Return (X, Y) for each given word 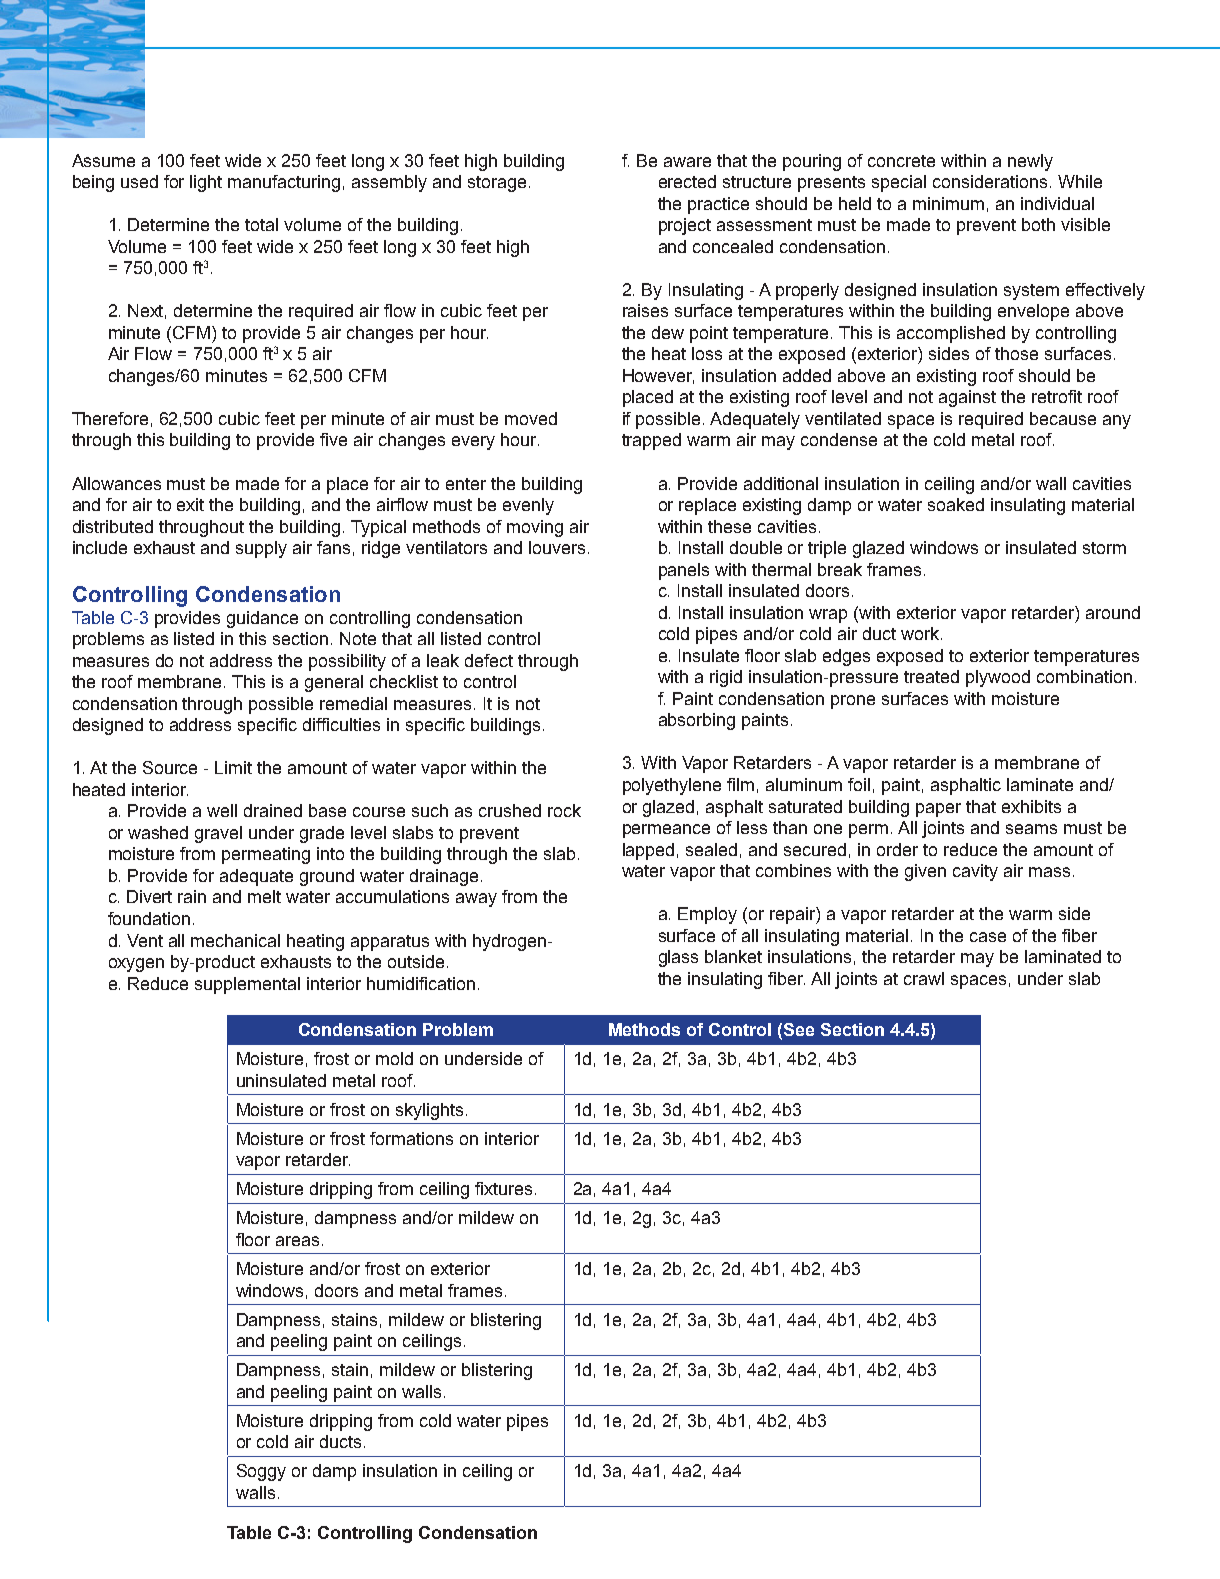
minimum (948, 203)
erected (687, 181)
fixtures (503, 1188)
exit (190, 504)
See (799, 1029)
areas (297, 1241)
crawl (924, 978)
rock (564, 810)
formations (411, 1138)
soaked (956, 504)
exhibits (1031, 806)
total (261, 224)
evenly (528, 506)
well (222, 810)
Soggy (261, 1472)
